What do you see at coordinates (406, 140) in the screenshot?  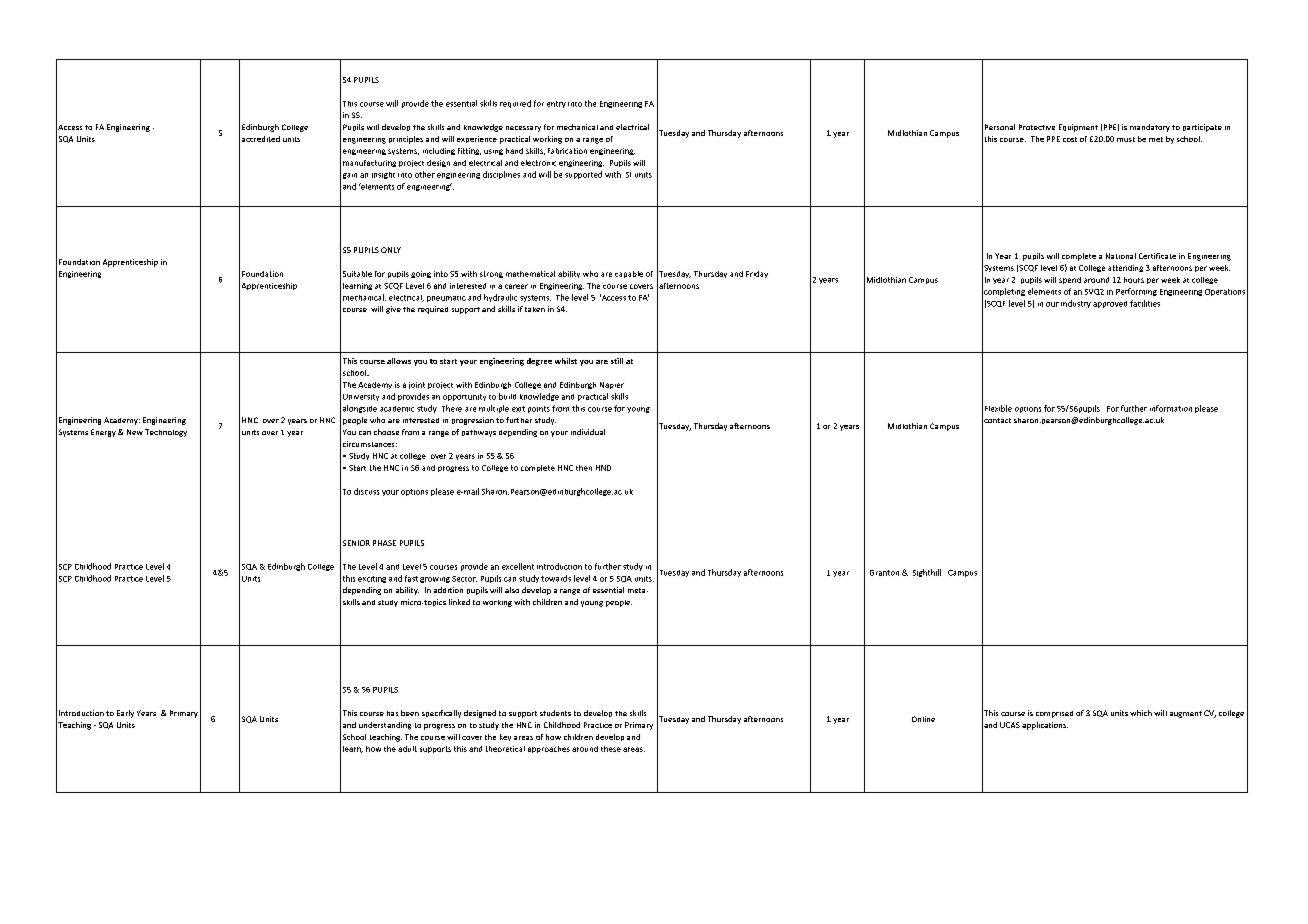 I see `principles` at bounding box center [406, 140].
